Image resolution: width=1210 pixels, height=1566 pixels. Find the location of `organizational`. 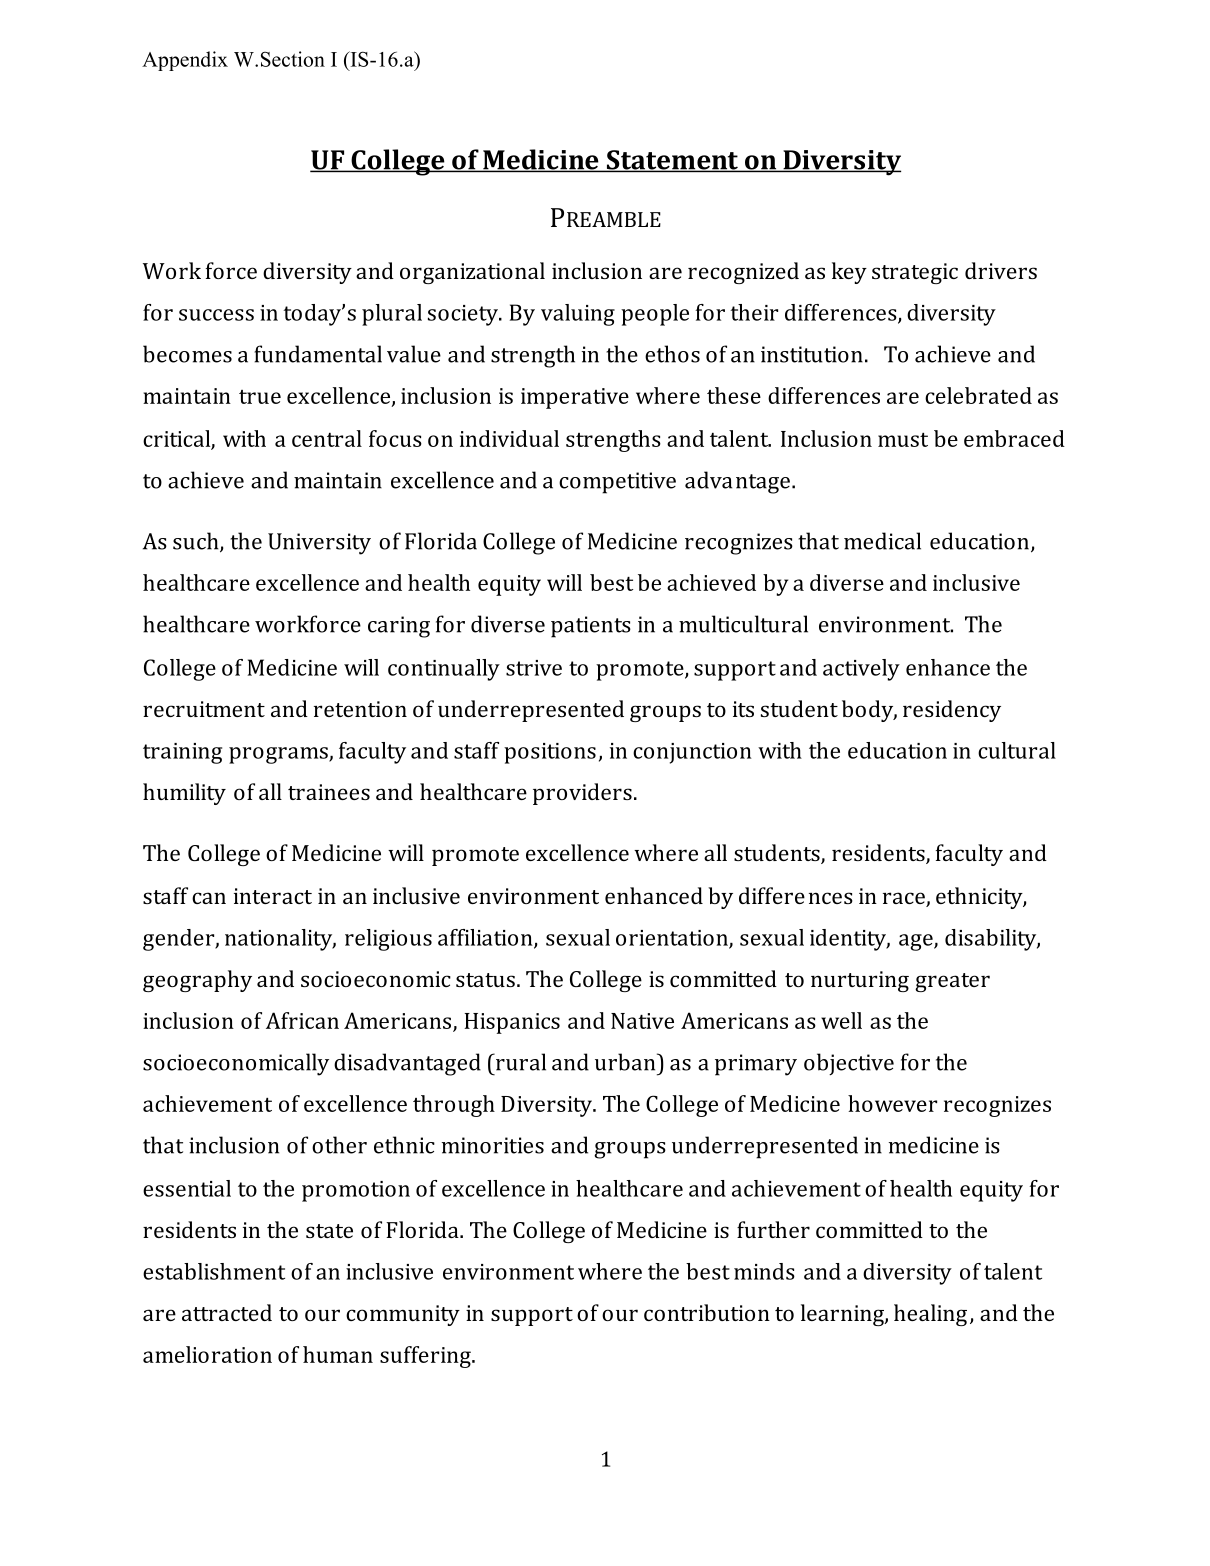

organizational is located at coordinates (472, 273).
